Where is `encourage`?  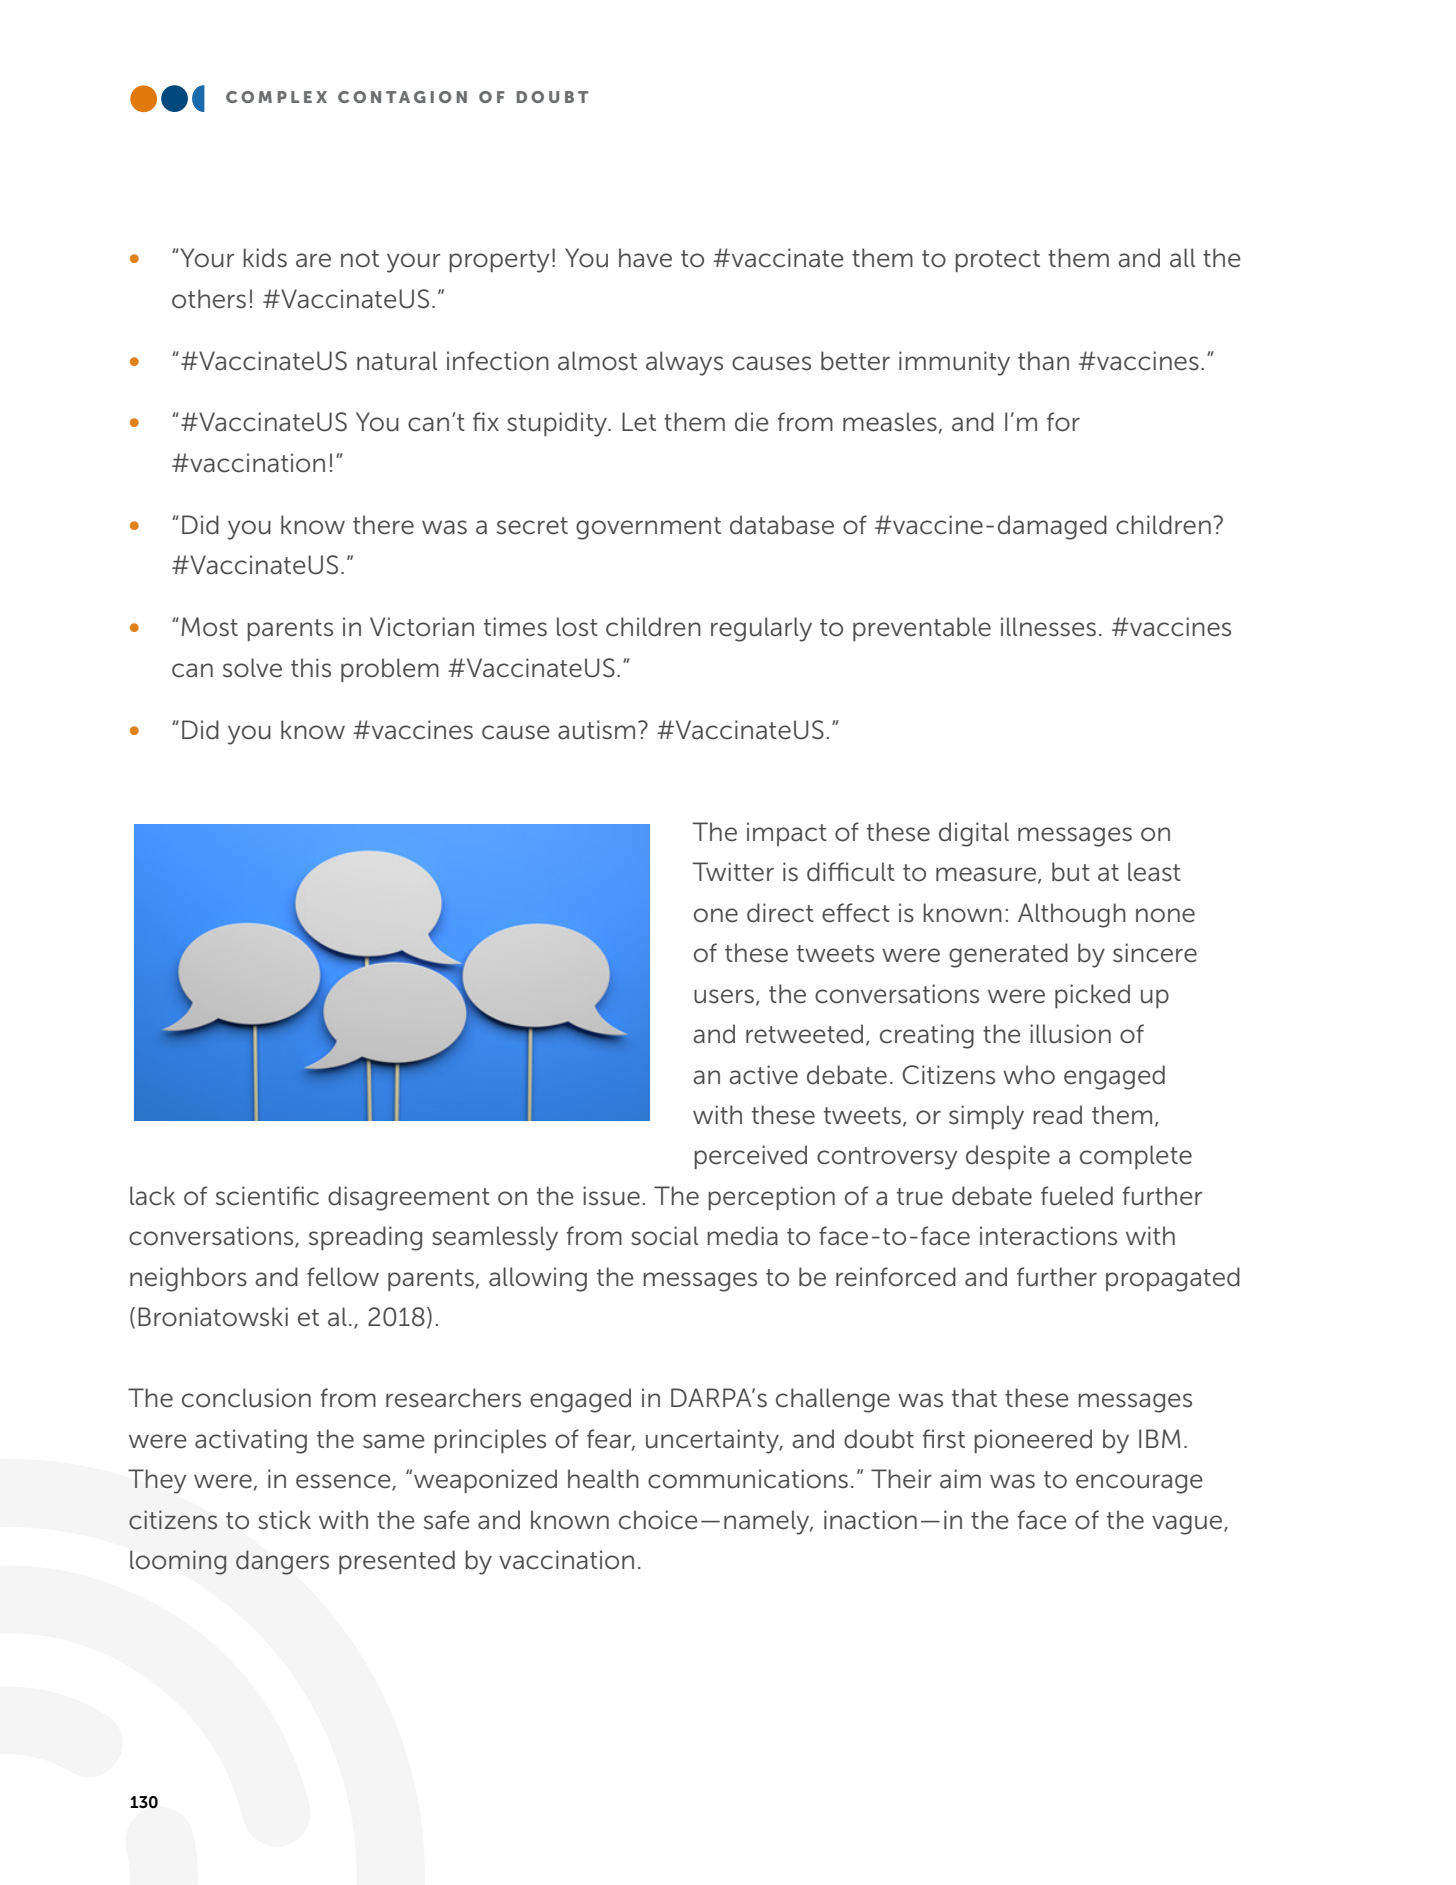 encourage is located at coordinates (1139, 1484).
